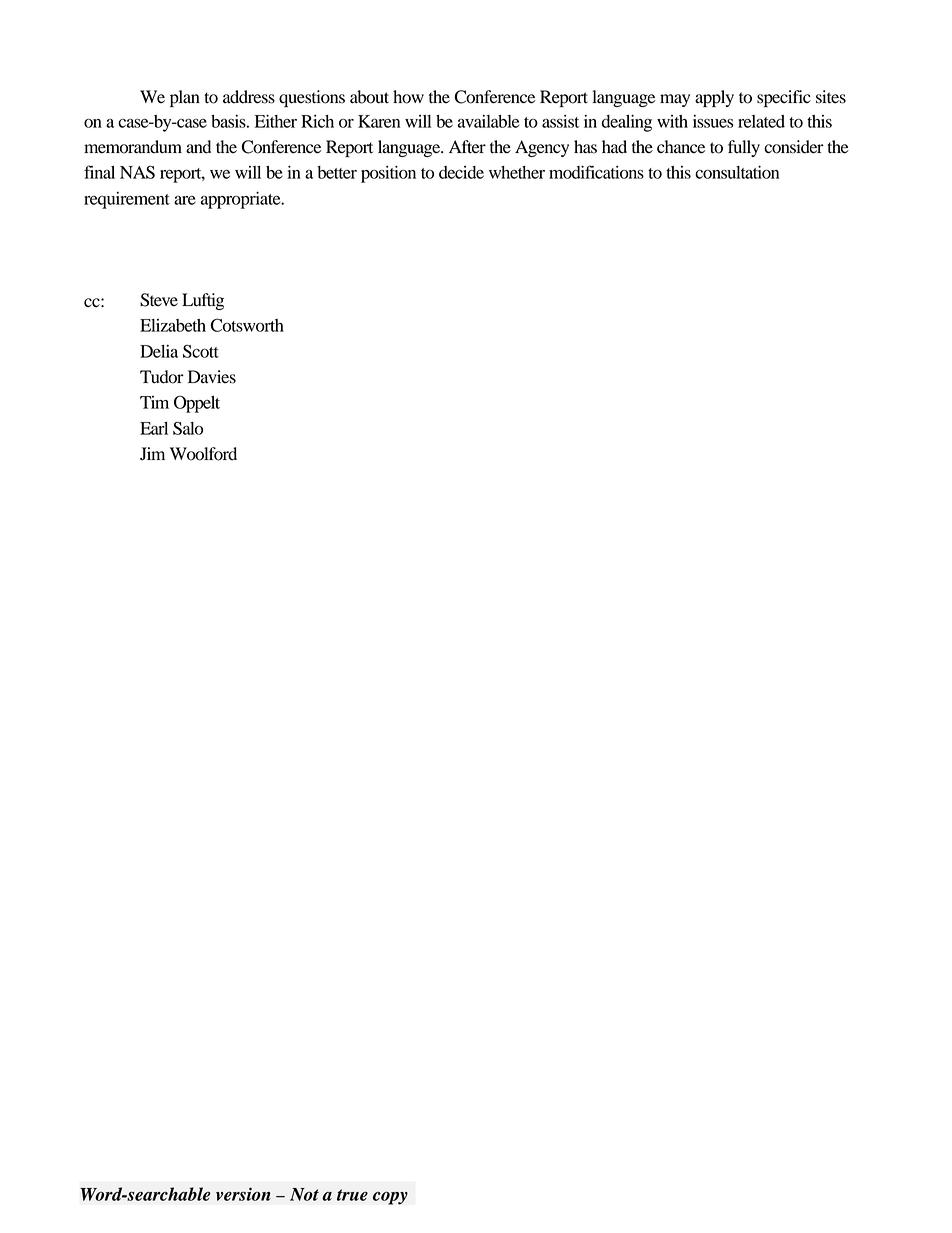 This document has height=1233, width=952. Describe the element at coordinates (352, 1195) in the document. I see `true` at that location.
